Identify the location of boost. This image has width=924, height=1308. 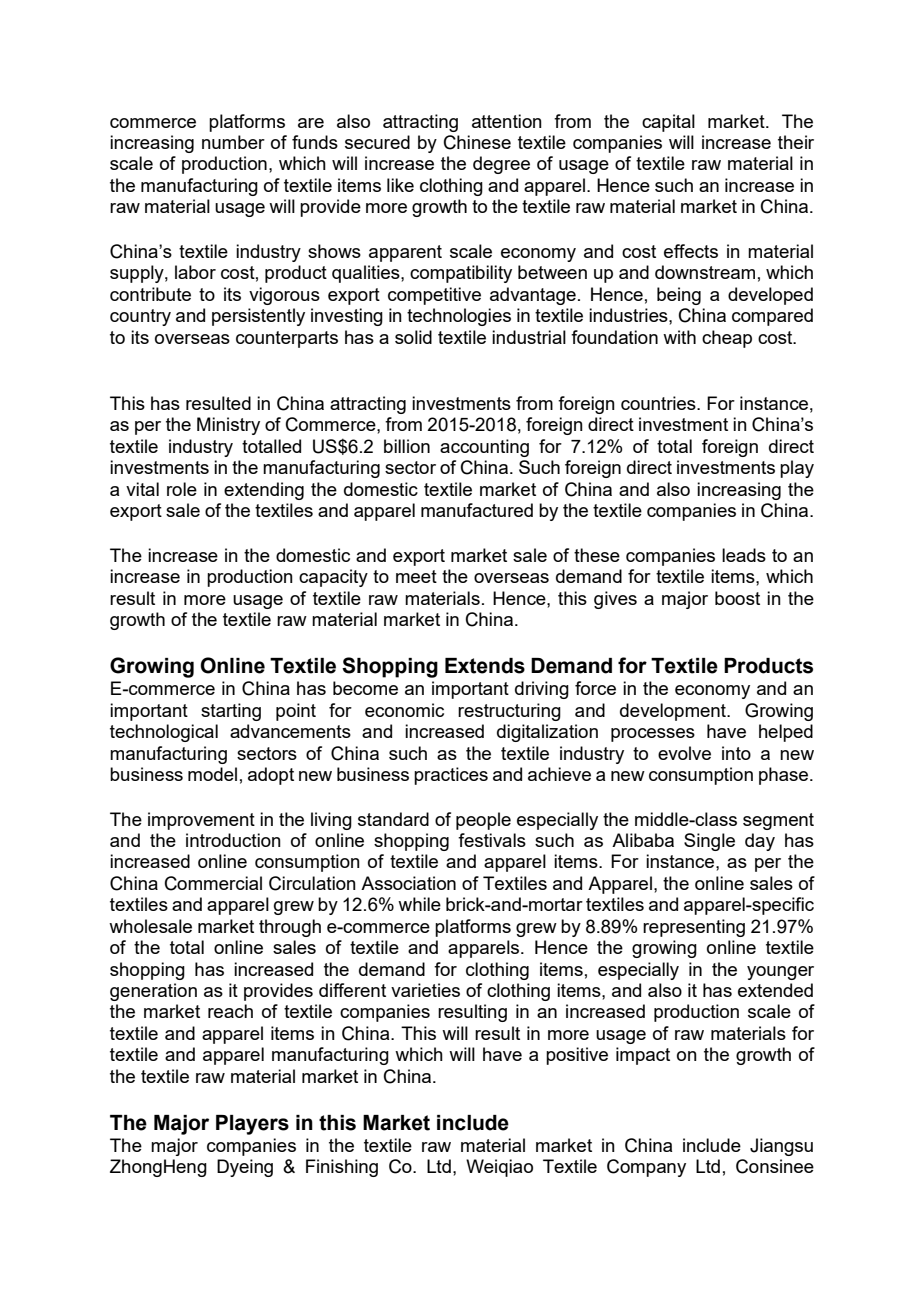
(737, 598).
